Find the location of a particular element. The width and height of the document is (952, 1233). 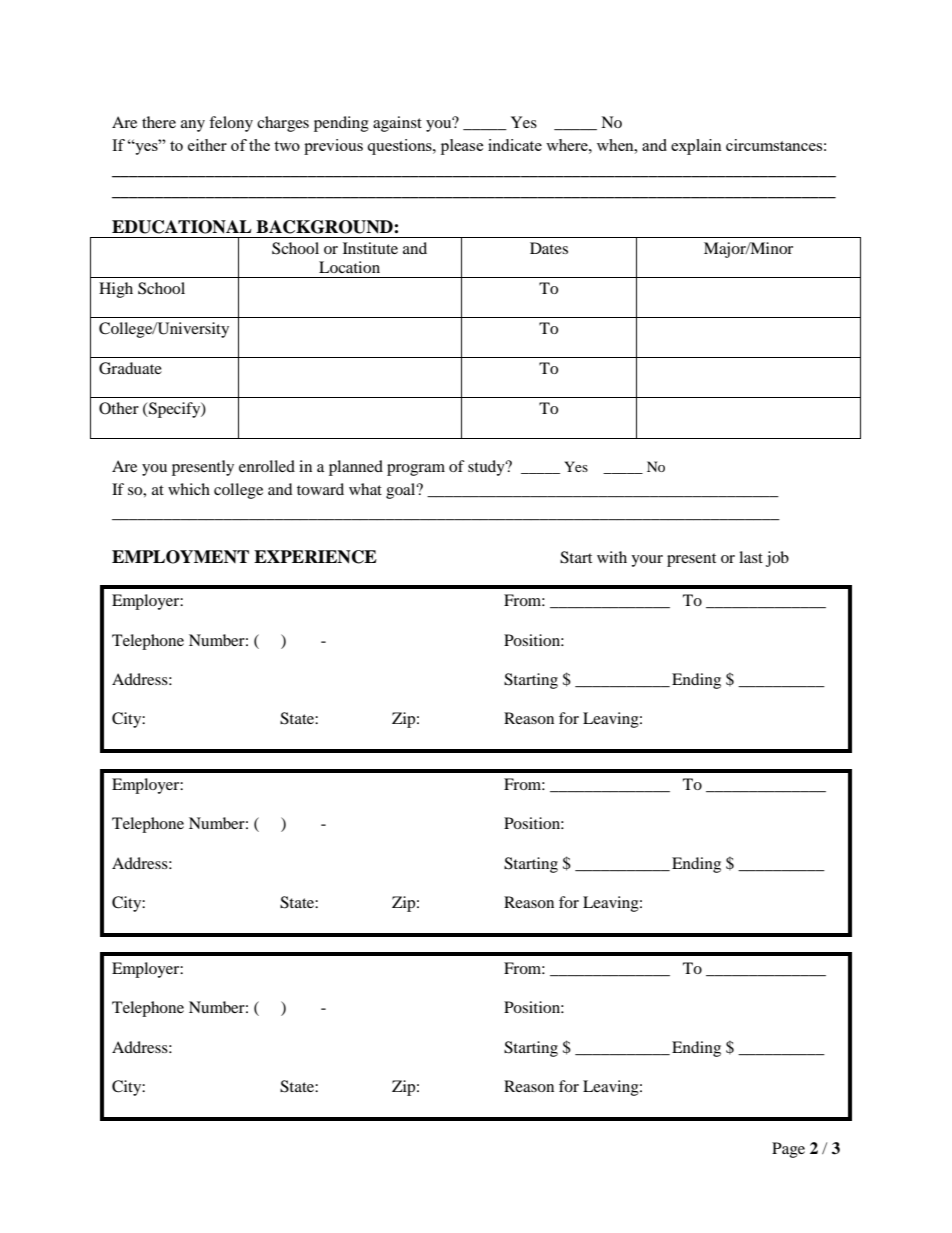

please is located at coordinates (462, 147).
